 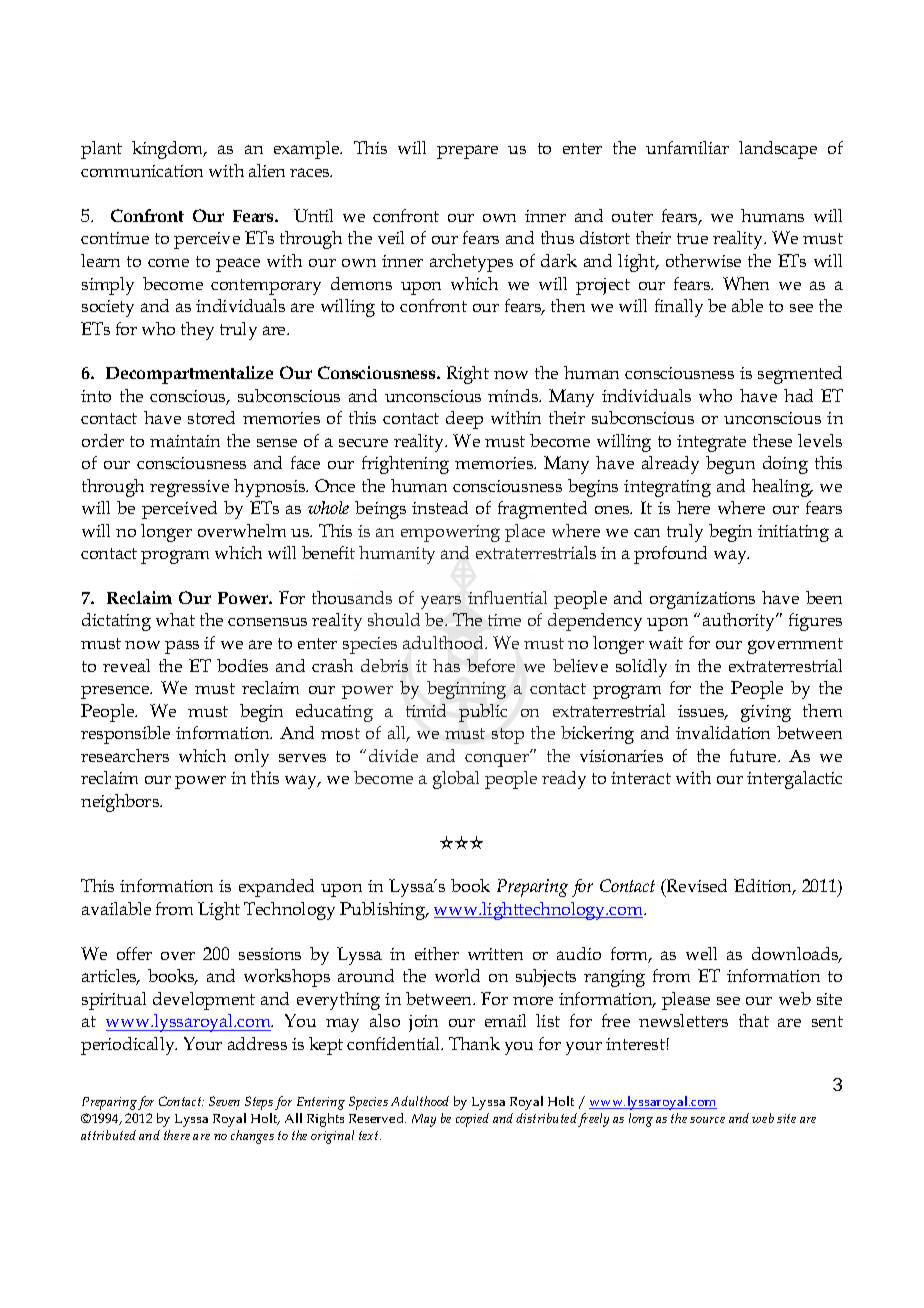 What do you see at coordinates (794, 780) in the screenshot?
I see `intergalactic` at bounding box center [794, 780].
